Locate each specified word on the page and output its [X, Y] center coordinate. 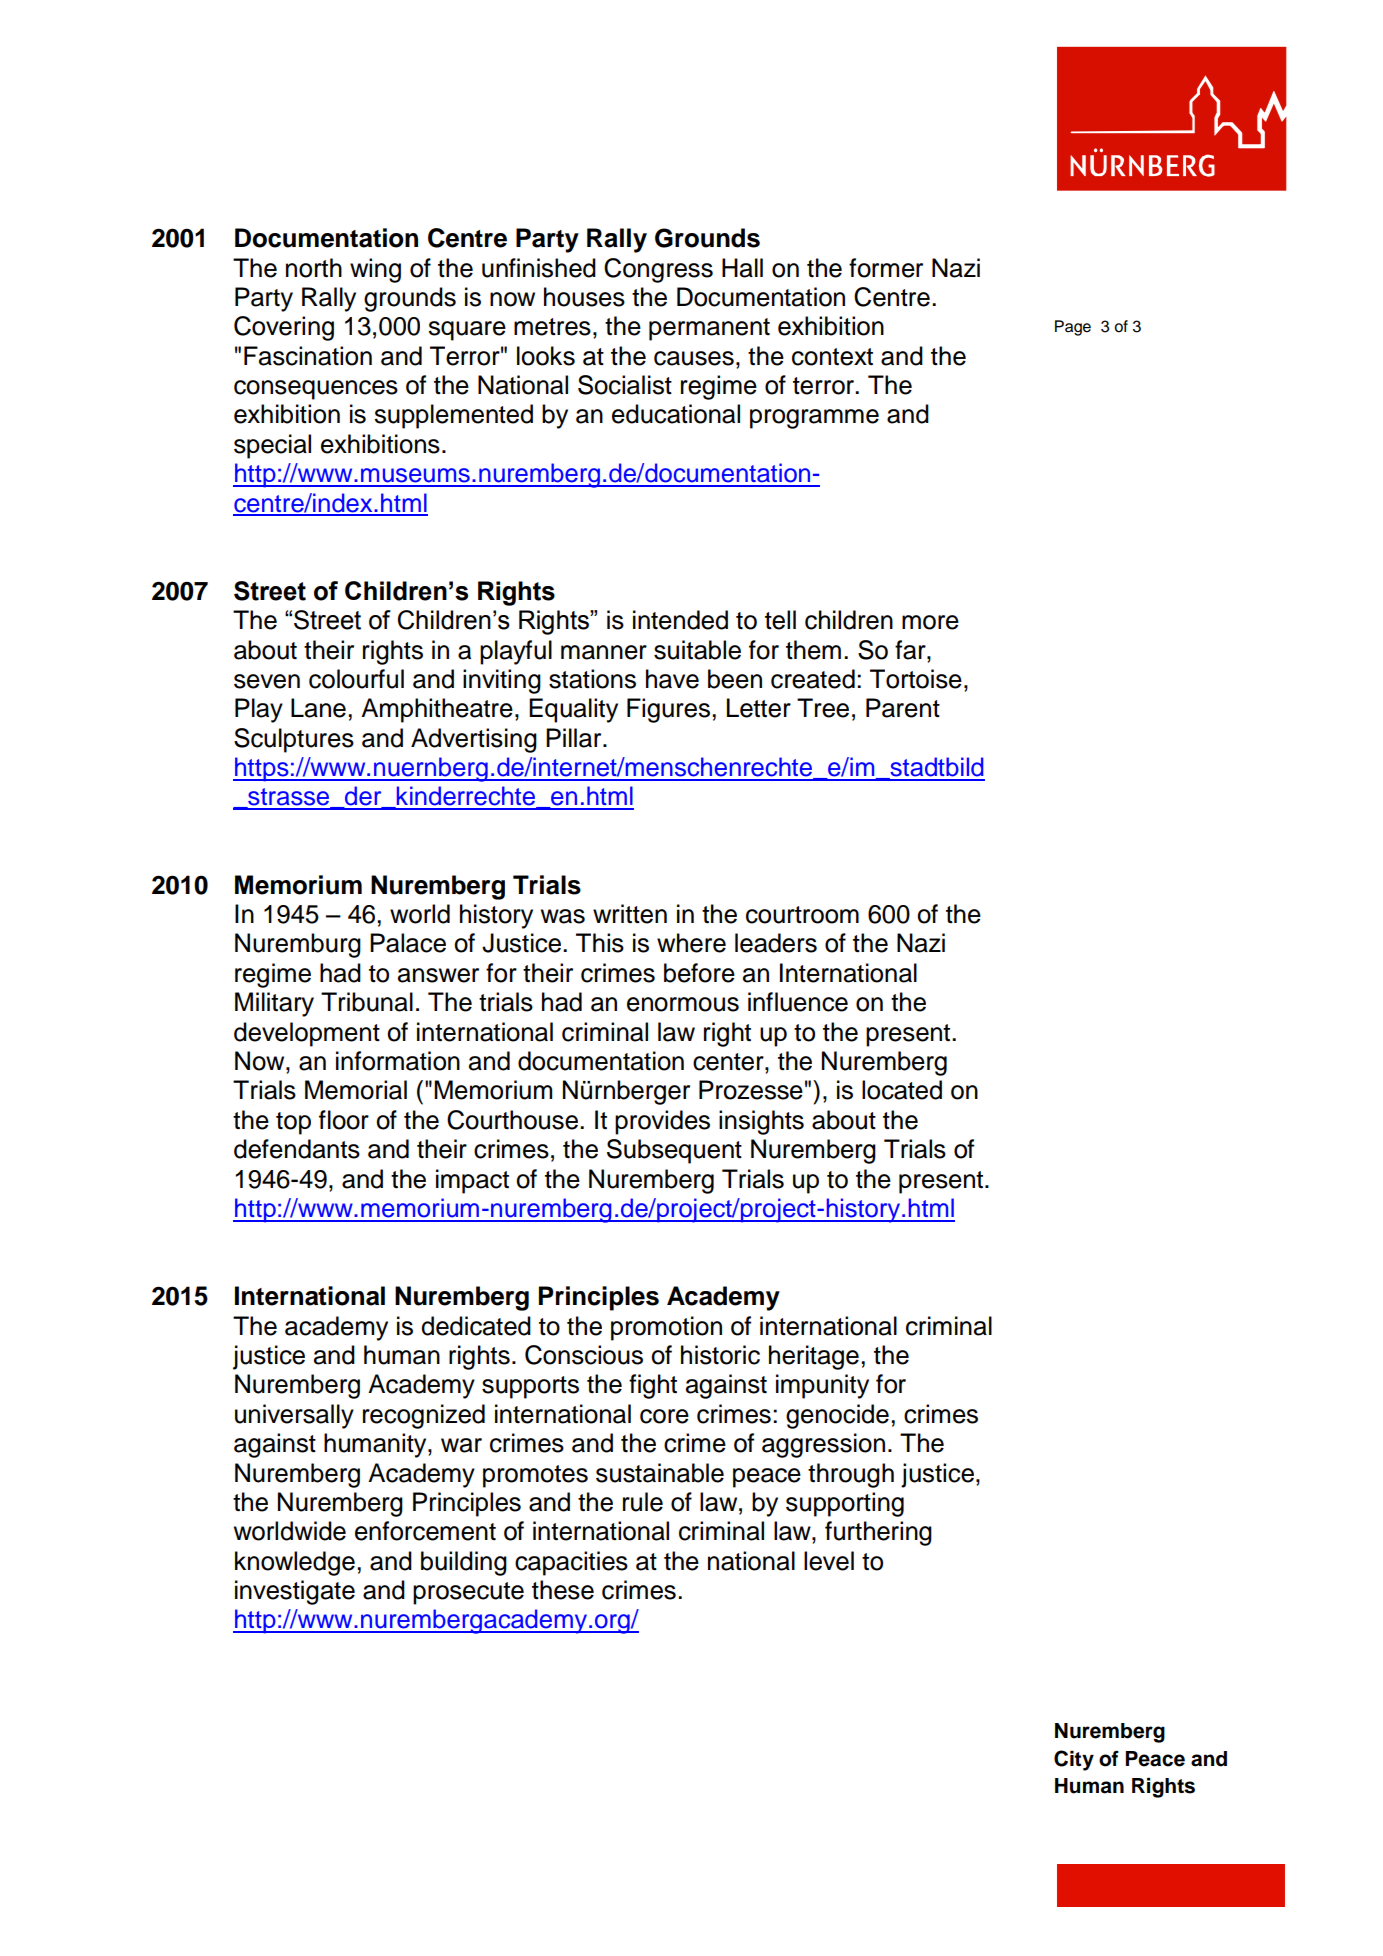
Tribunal [367, 1002]
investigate [295, 1592]
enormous [683, 1004]
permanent [709, 329]
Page [1073, 328]
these [563, 1590]
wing [375, 270]
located [902, 1090]
